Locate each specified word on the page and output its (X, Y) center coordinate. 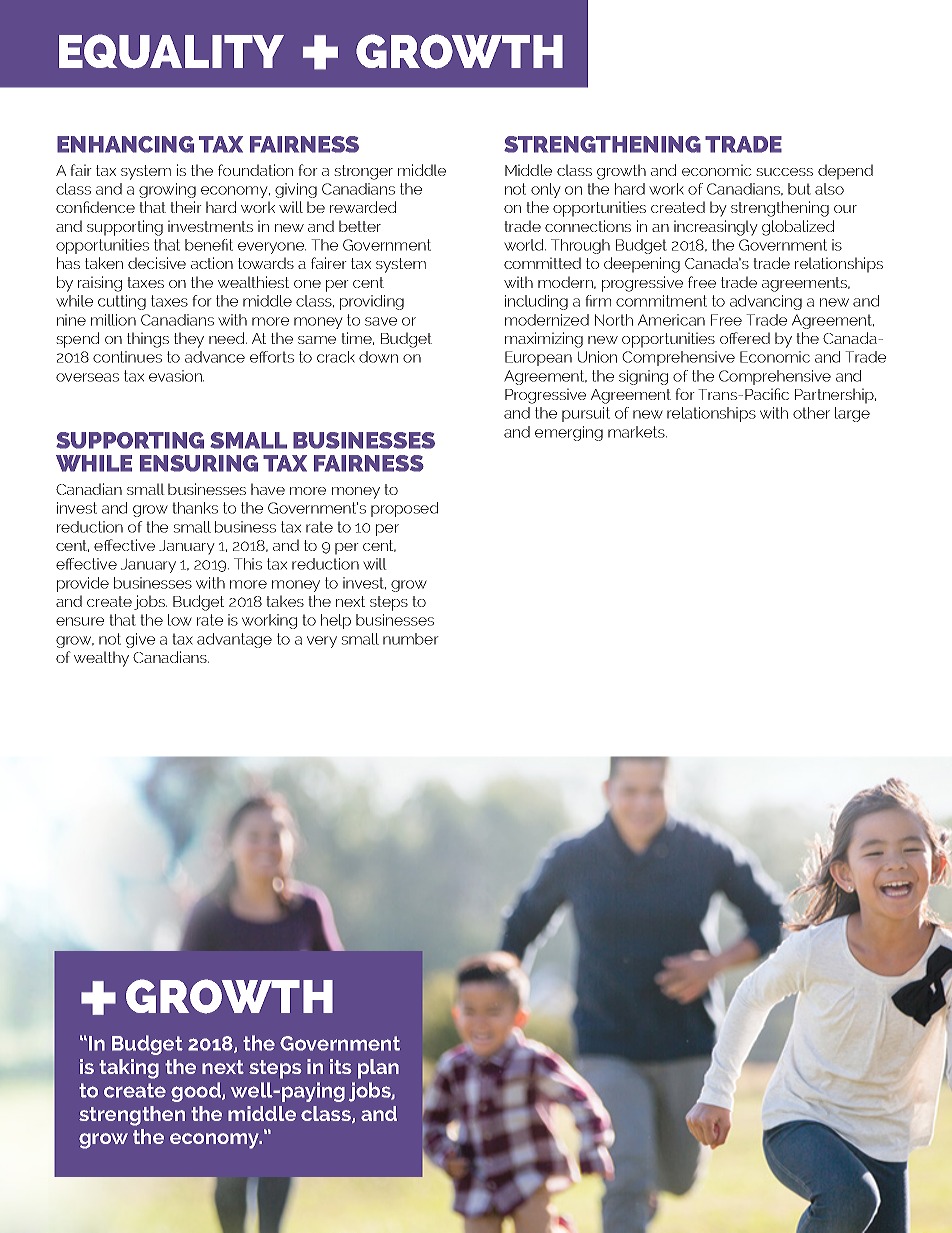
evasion (176, 376)
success (784, 172)
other (811, 413)
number (411, 639)
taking (129, 1069)
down (378, 357)
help (336, 621)
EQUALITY (171, 51)
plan (378, 1069)
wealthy (101, 659)
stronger (363, 172)
